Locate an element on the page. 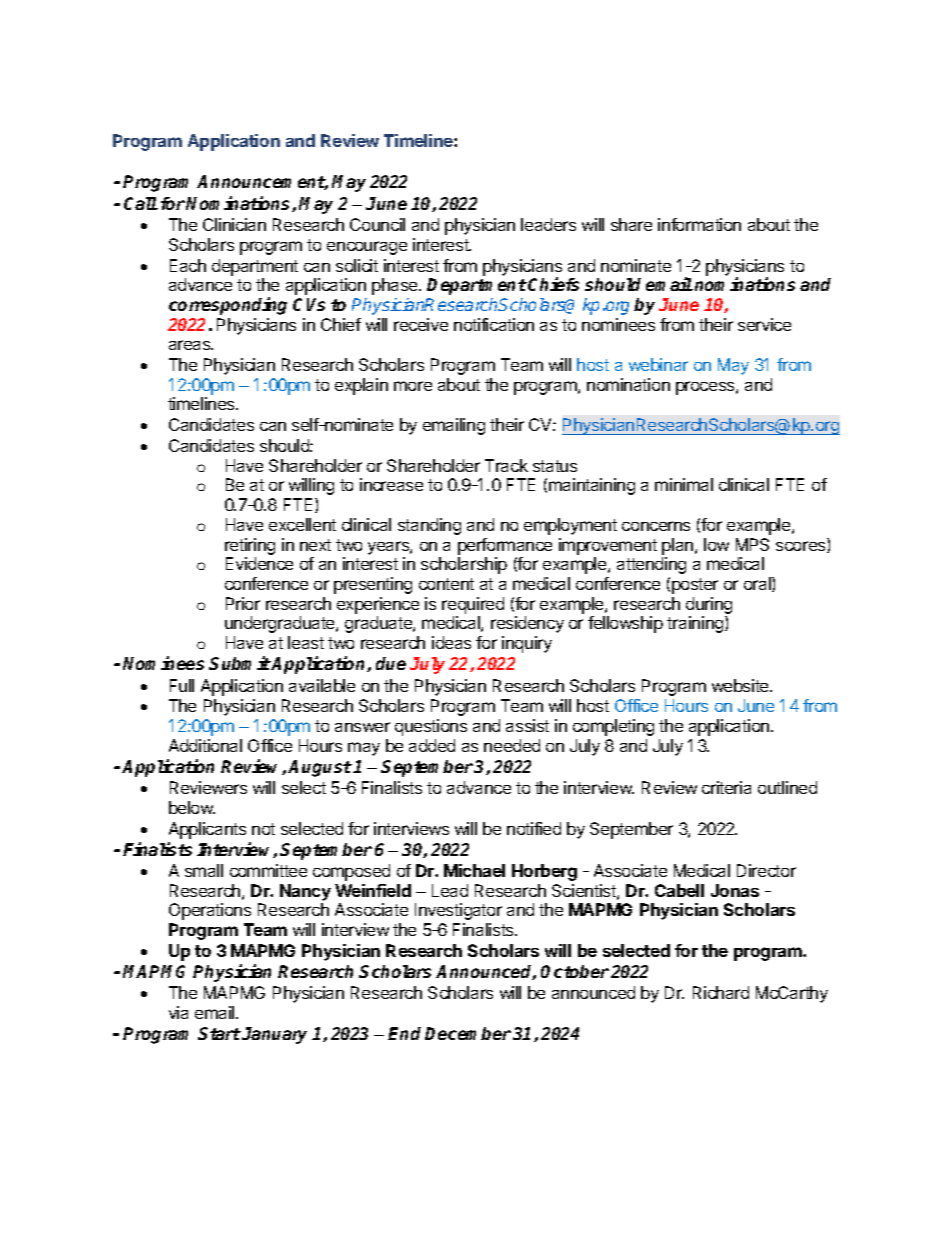  added is located at coordinates (432, 745).
